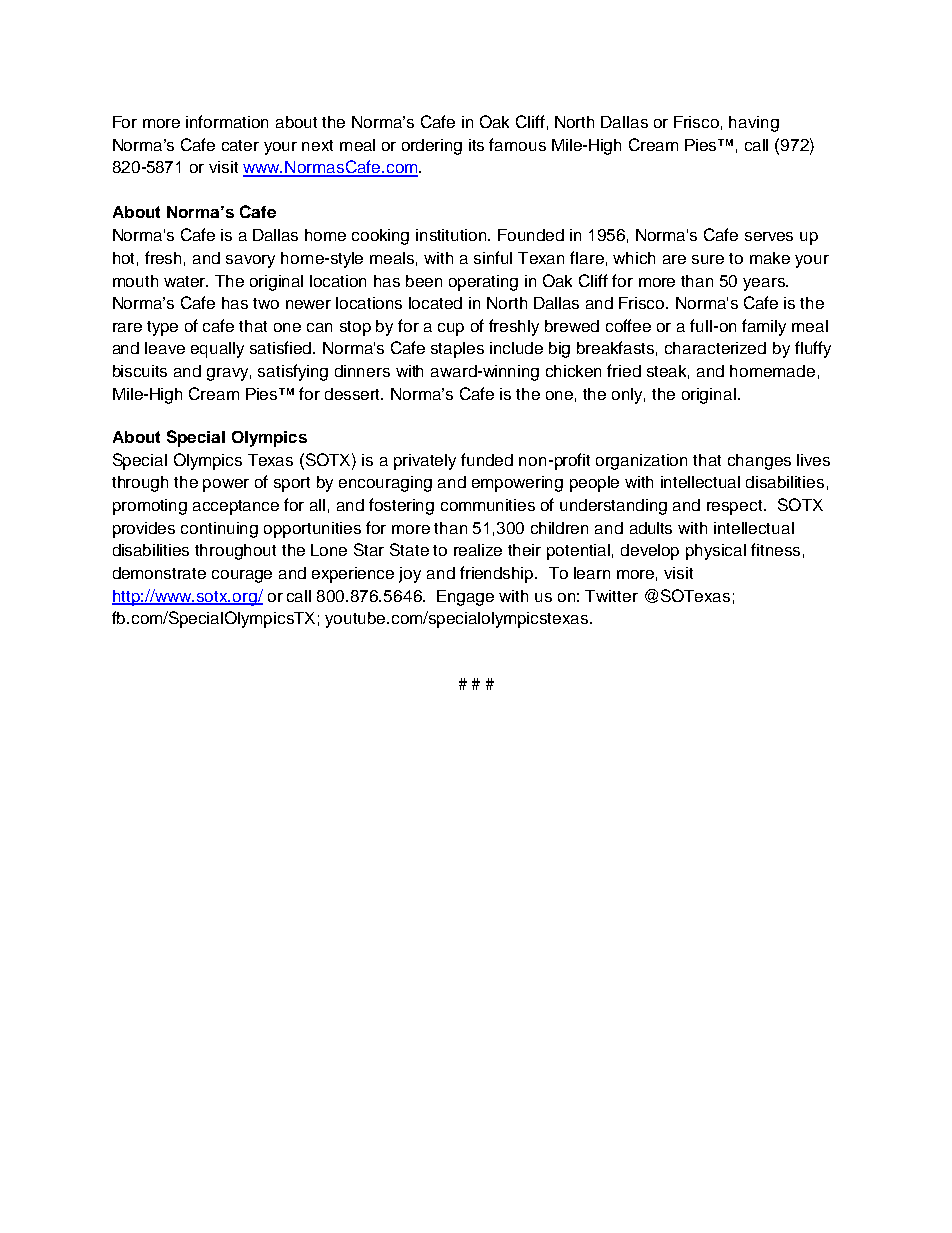  Describe the element at coordinates (240, 145) in the screenshot. I see `cater` at that location.
